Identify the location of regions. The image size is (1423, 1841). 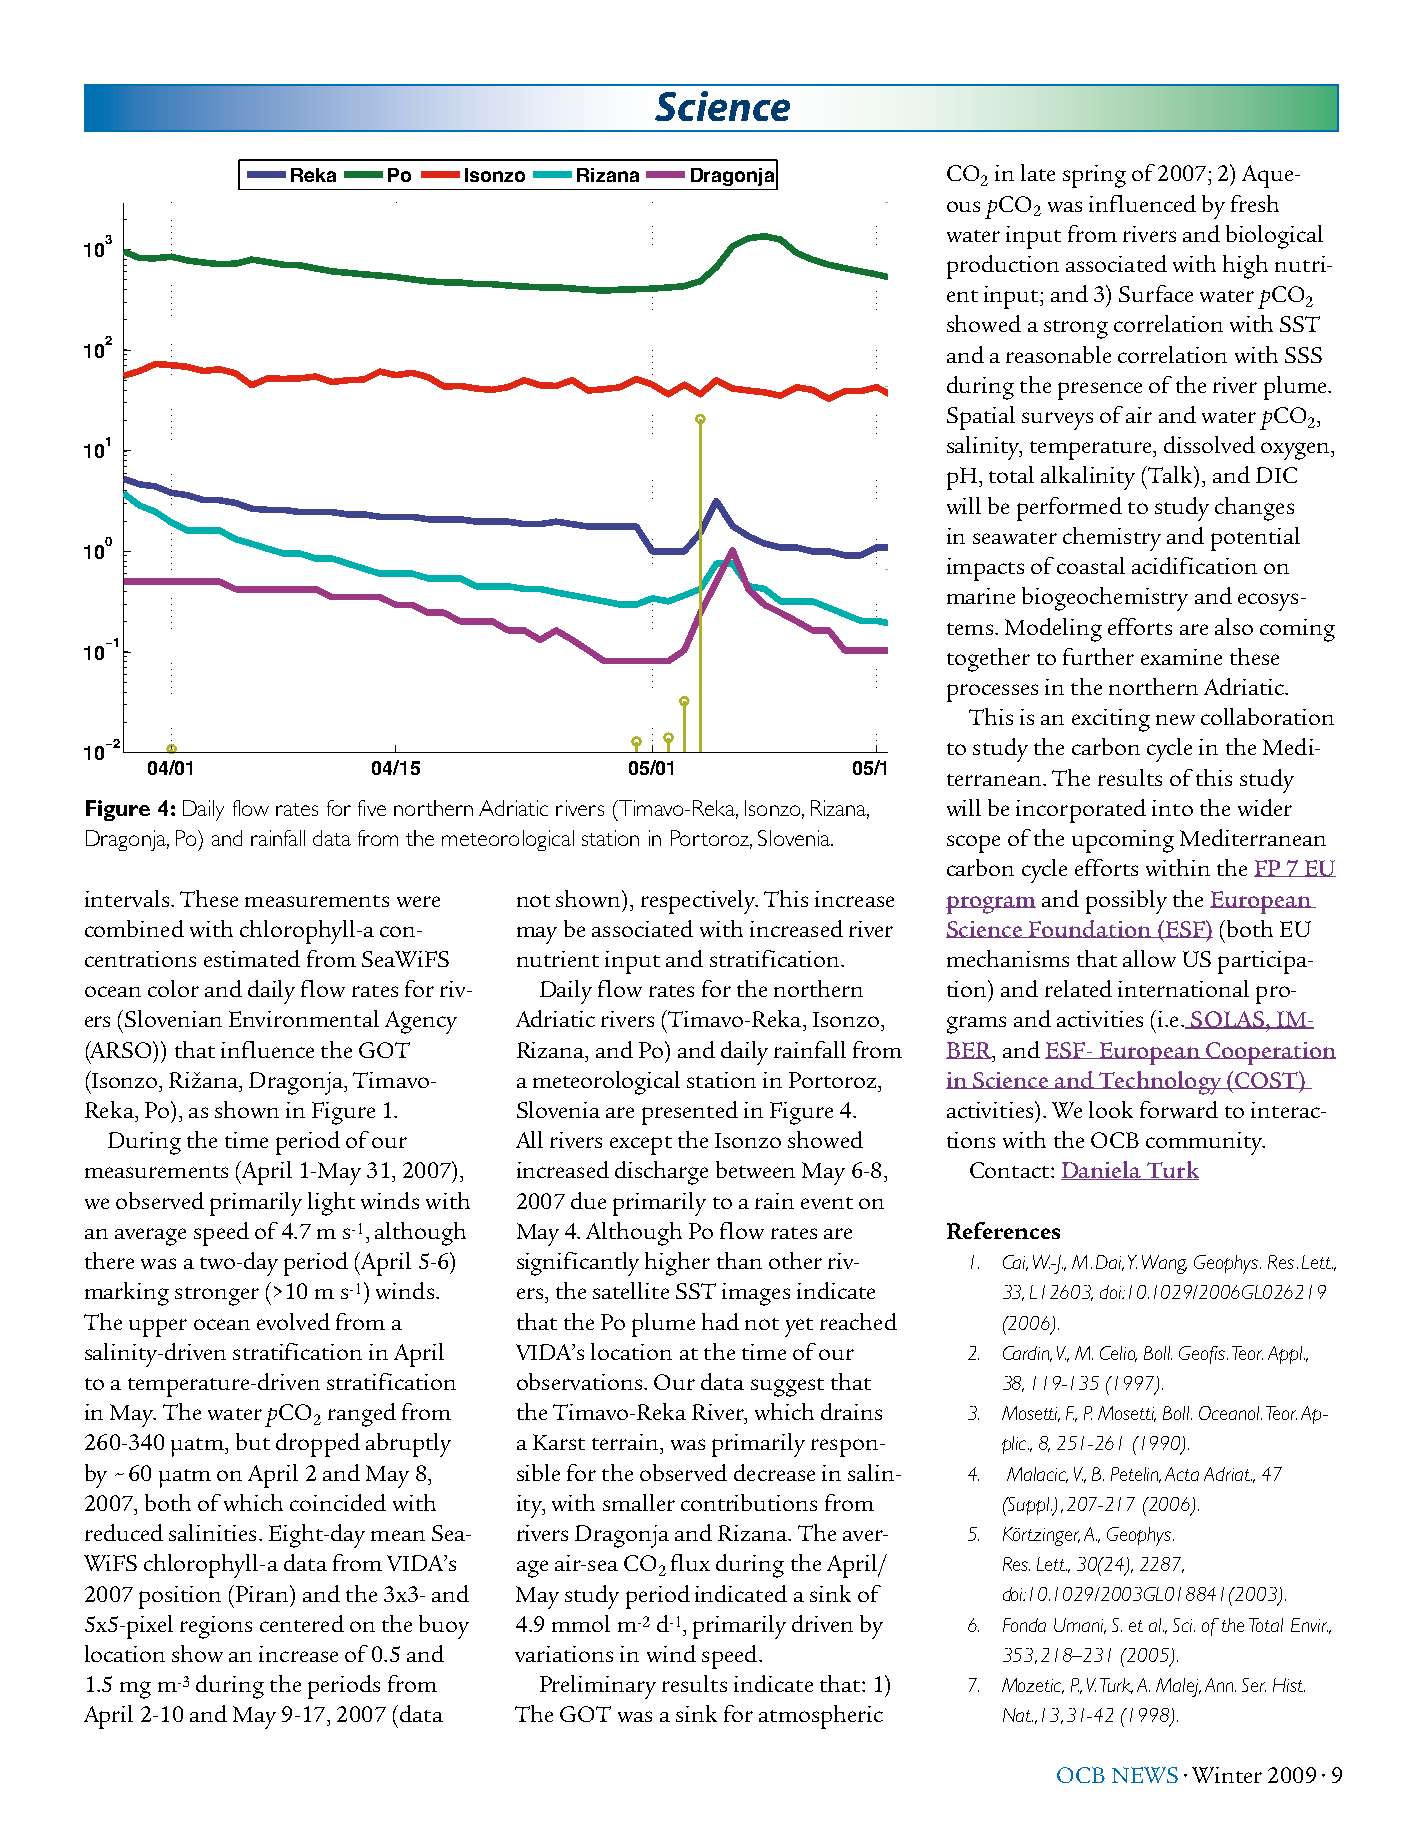
(216, 1627).
